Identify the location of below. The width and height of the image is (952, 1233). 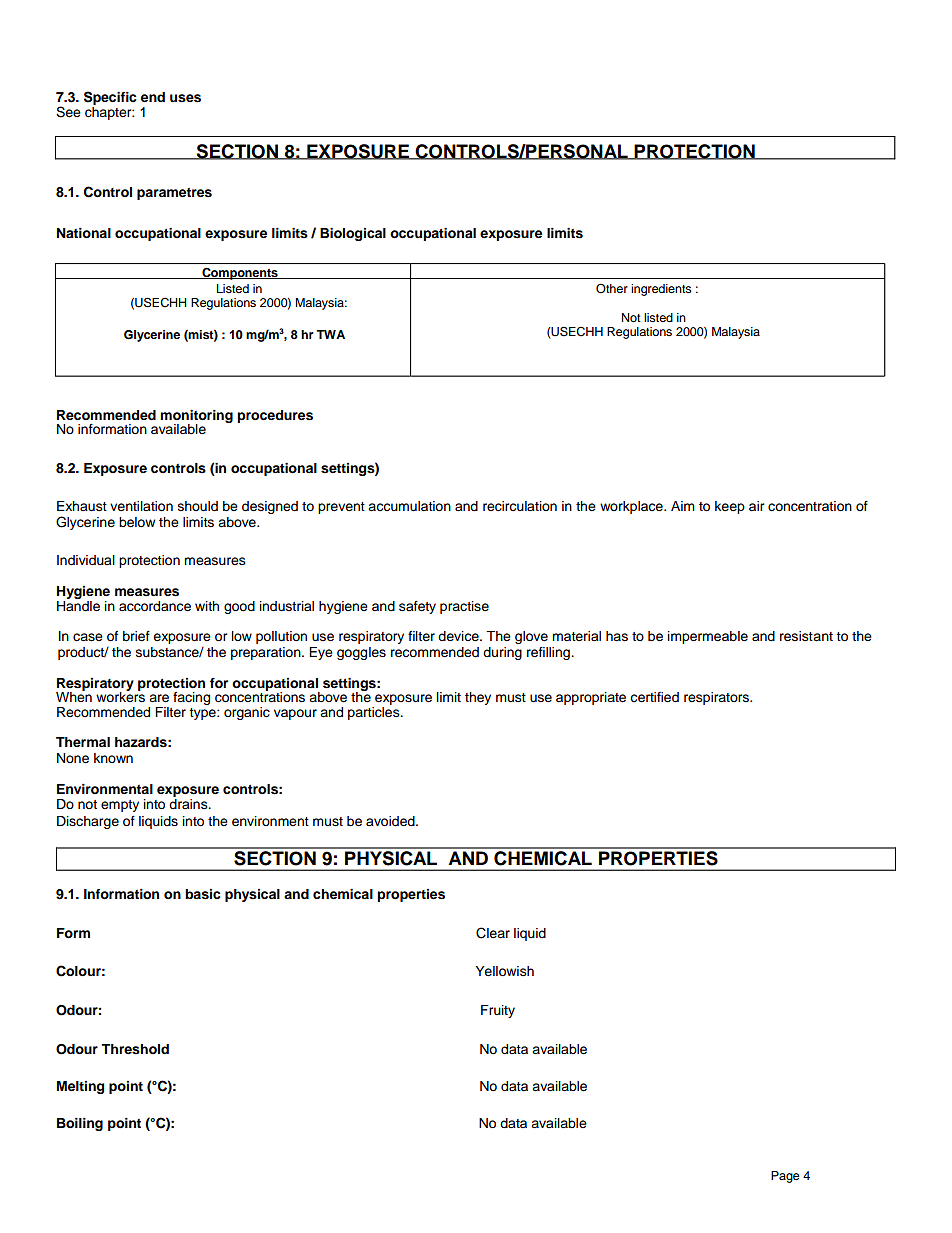
(137, 522).
